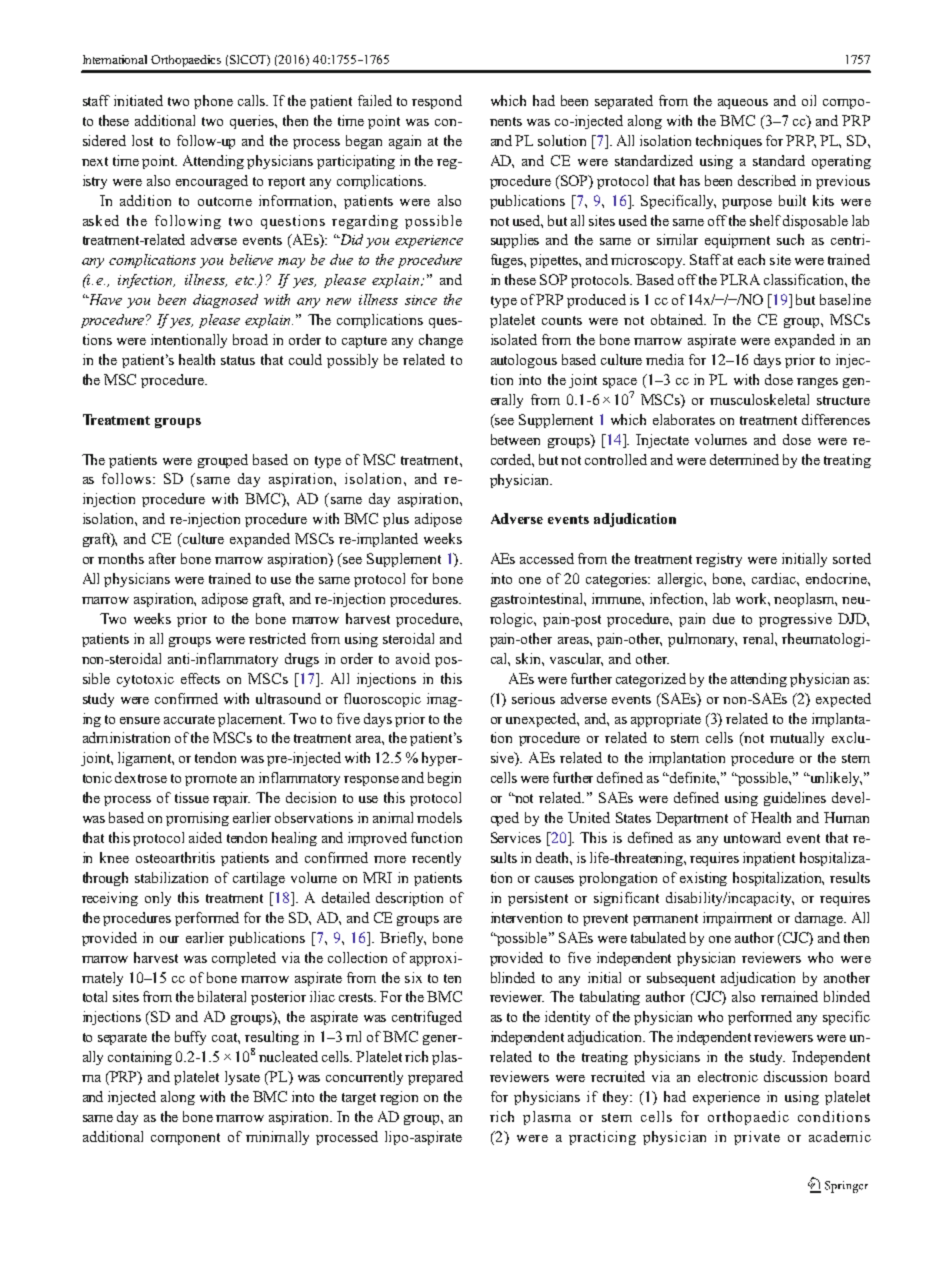 Image resolution: width=952 pixels, height=1265 pixels. Describe the element at coordinates (775, 578) in the screenshot. I see `cardiac` at that location.
